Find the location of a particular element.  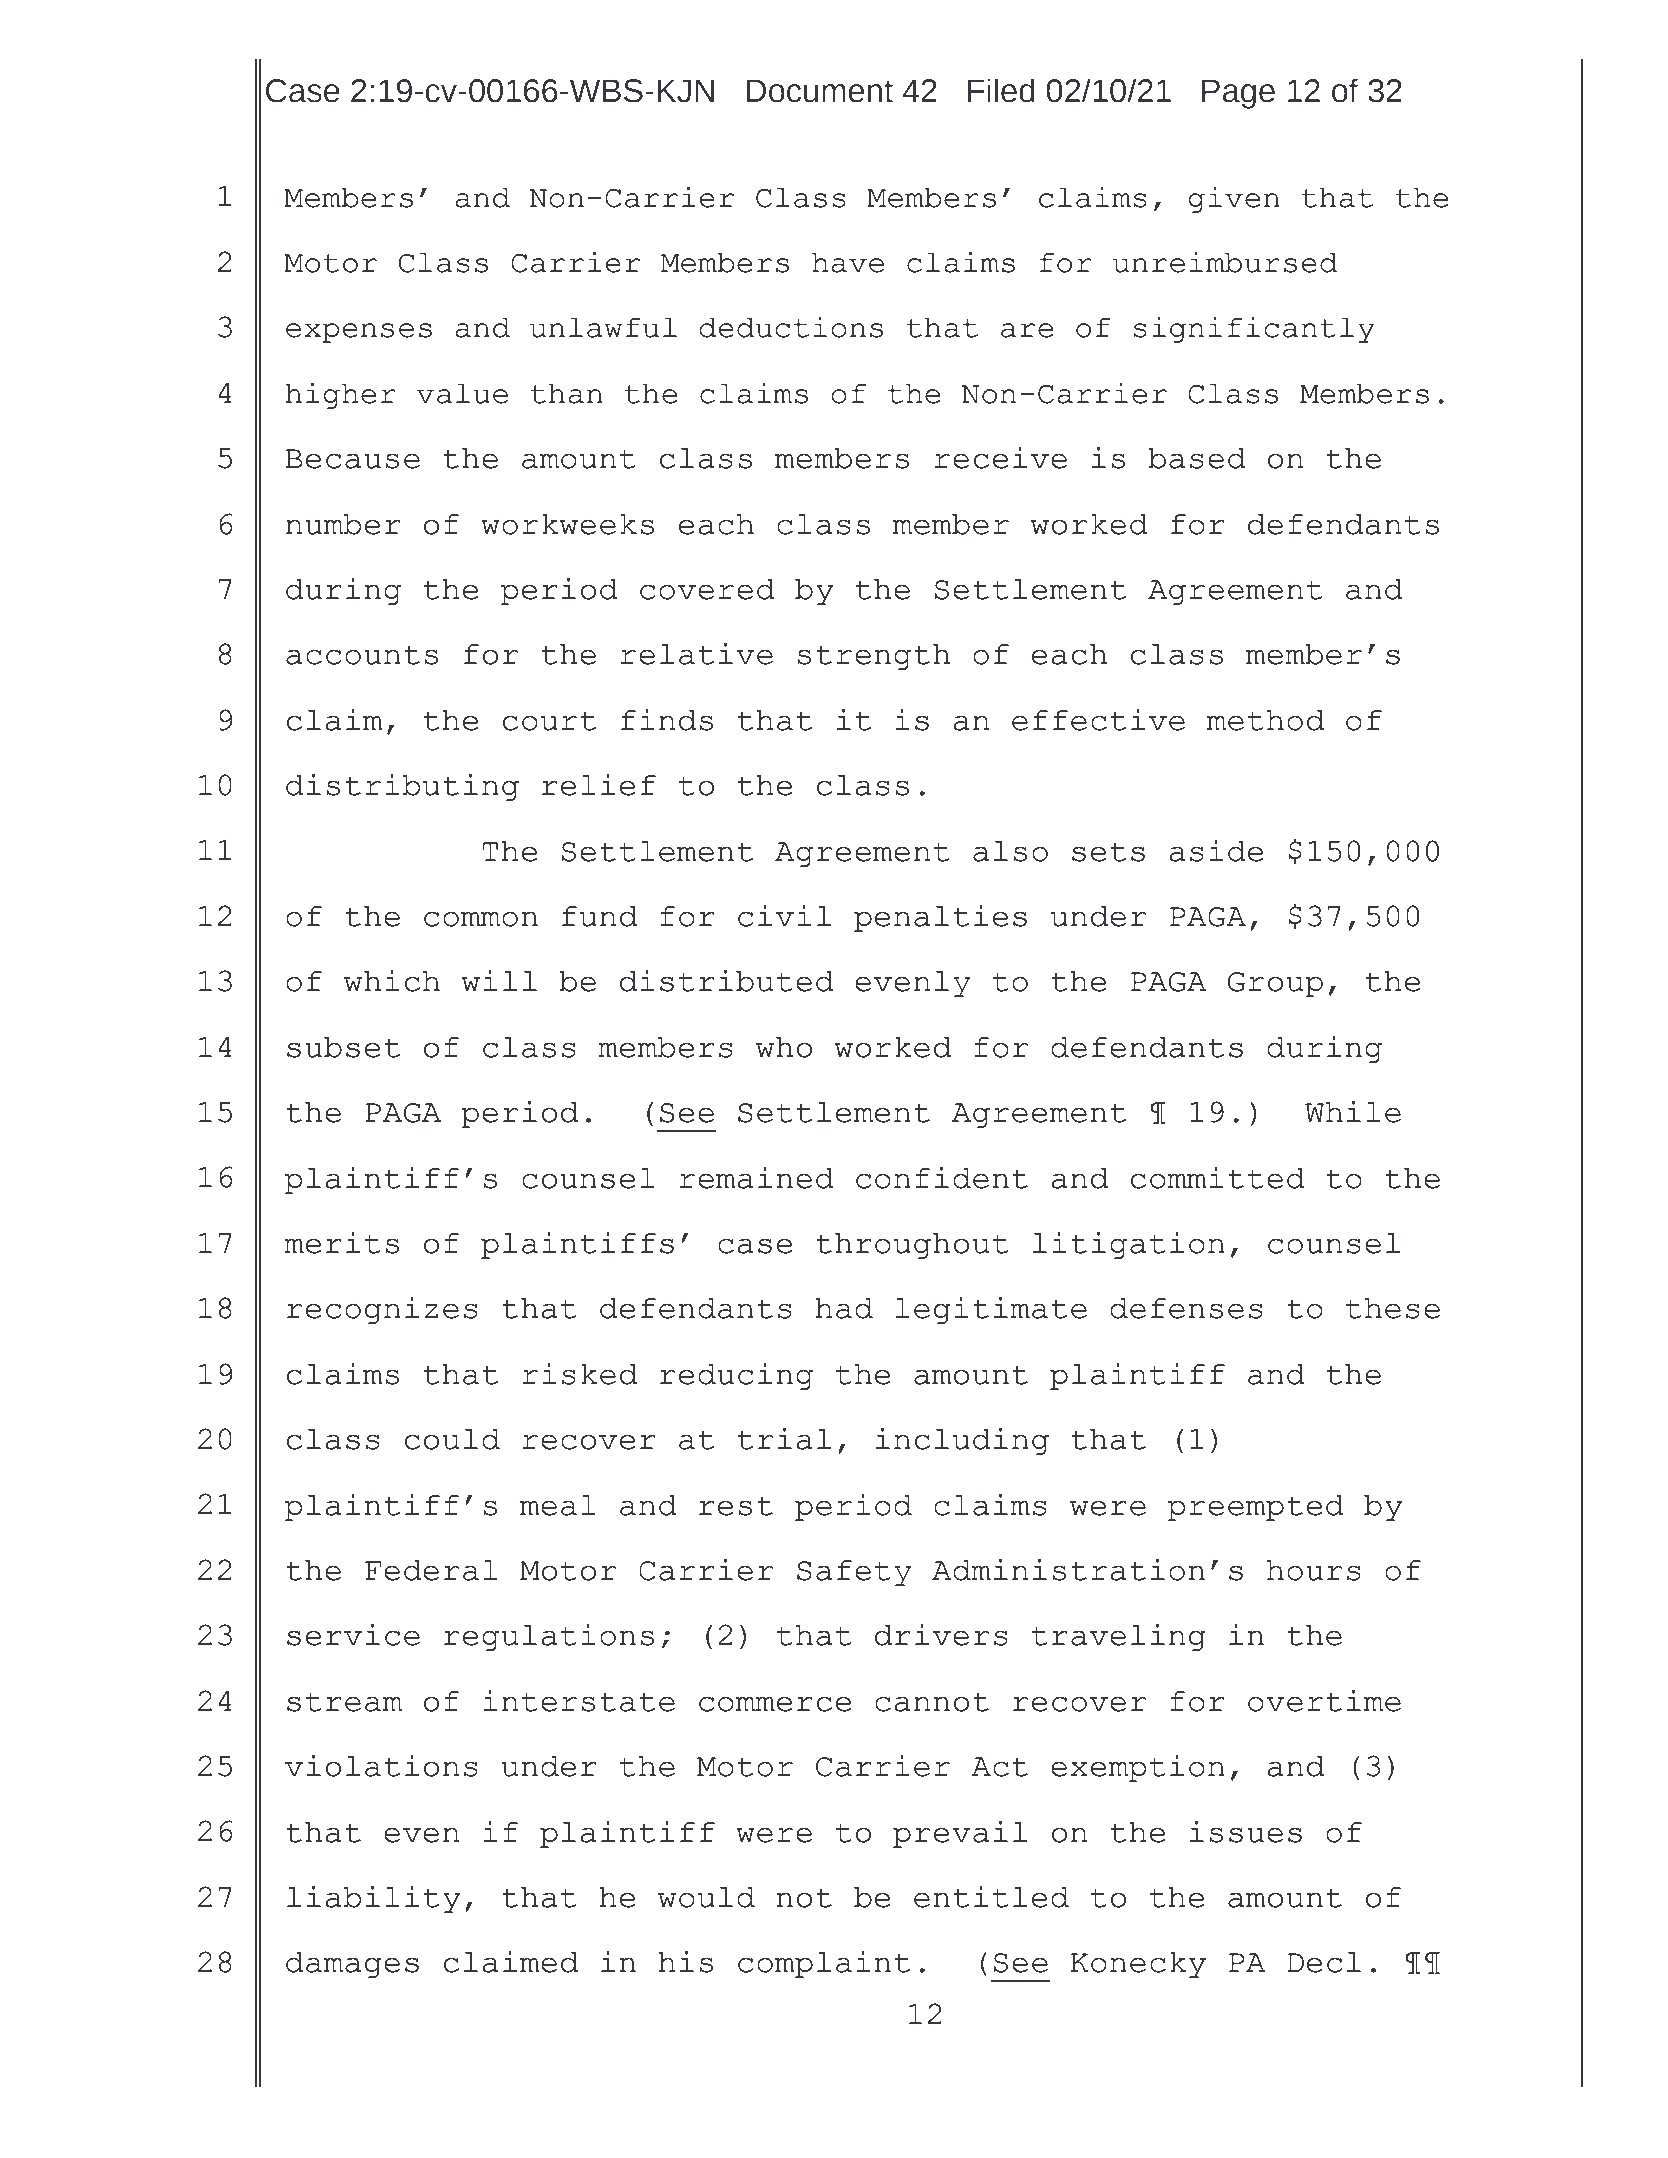

Document is located at coordinates (819, 91).
